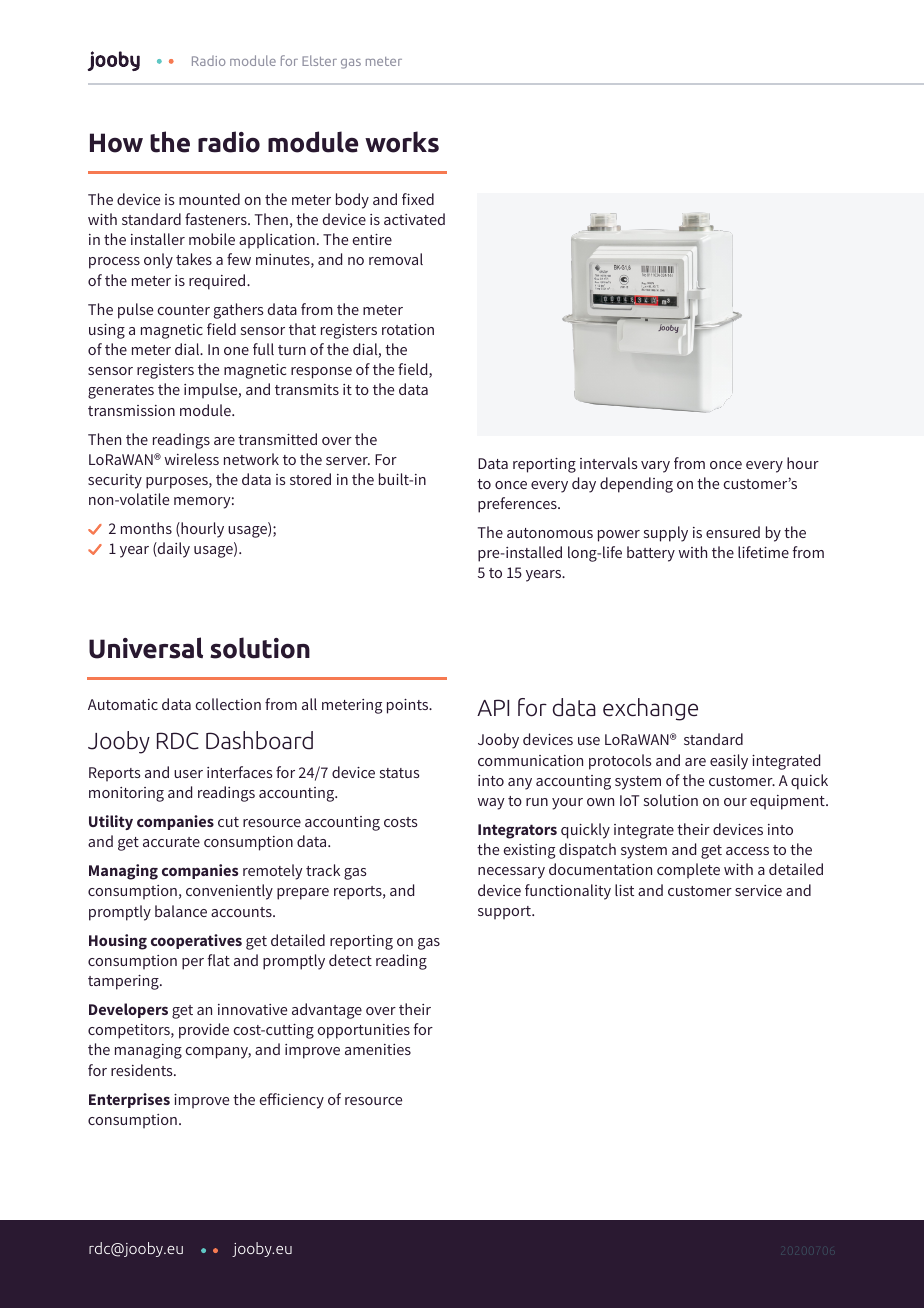  I want to click on autonomous, so click(550, 533).
